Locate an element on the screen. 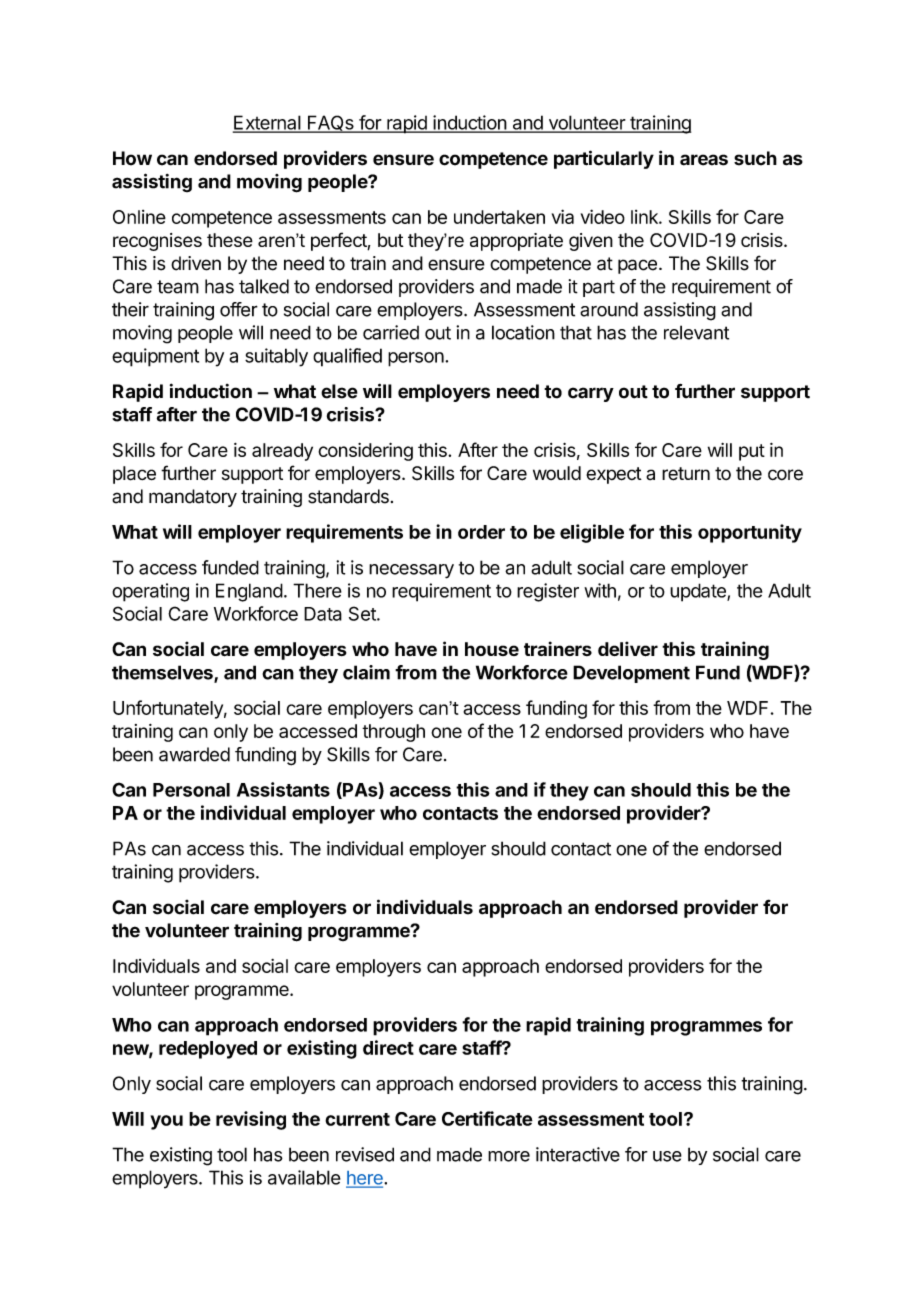 The image size is (924, 1308). direct is located at coordinates (388, 1047).
